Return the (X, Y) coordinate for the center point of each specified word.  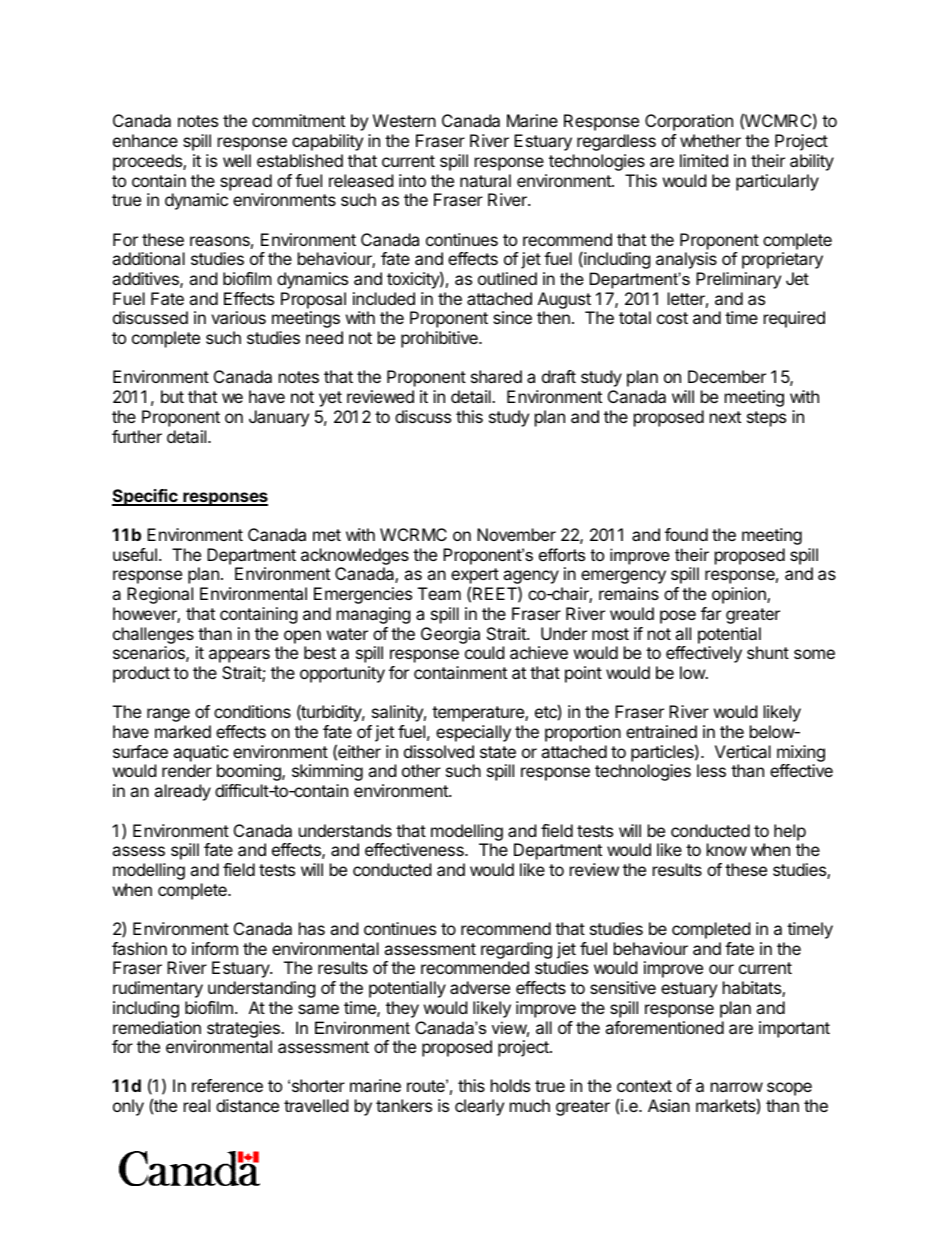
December (727, 376)
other (421, 770)
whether (710, 140)
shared (496, 376)
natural (485, 180)
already (182, 792)
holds (510, 1085)
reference (227, 1085)
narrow (737, 1087)
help (790, 832)
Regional (160, 595)
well (237, 160)
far (711, 613)
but (172, 396)
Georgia (450, 635)
